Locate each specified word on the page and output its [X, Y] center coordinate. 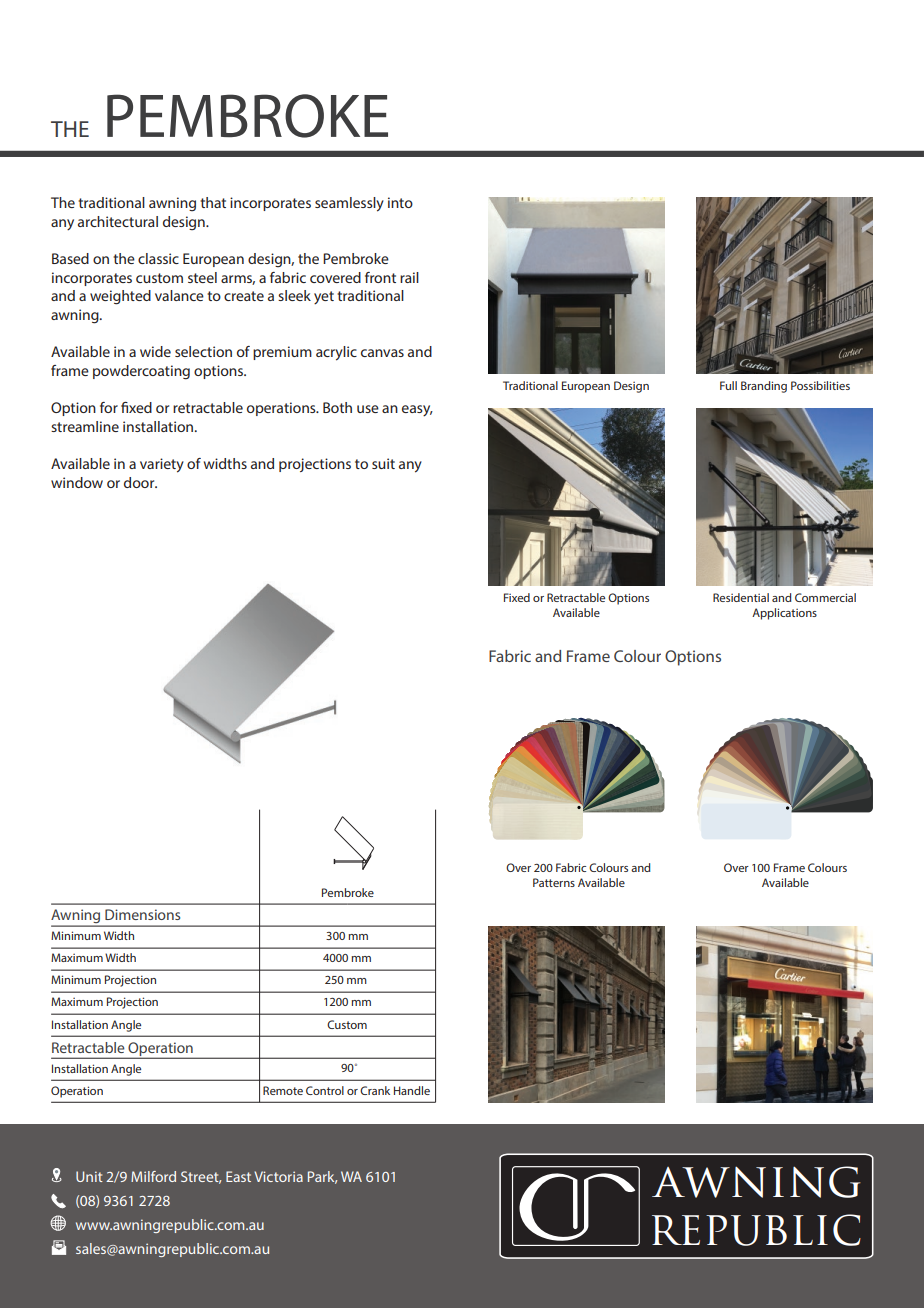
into [400, 202]
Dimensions [142, 914]
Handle [412, 1090]
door [140, 482]
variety [162, 465]
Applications [784, 614]
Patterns [554, 882]
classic [158, 258]
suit [383, 463]
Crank [375, 1090]
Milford [153, 1176]
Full [728, 385]
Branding [764, 387]
